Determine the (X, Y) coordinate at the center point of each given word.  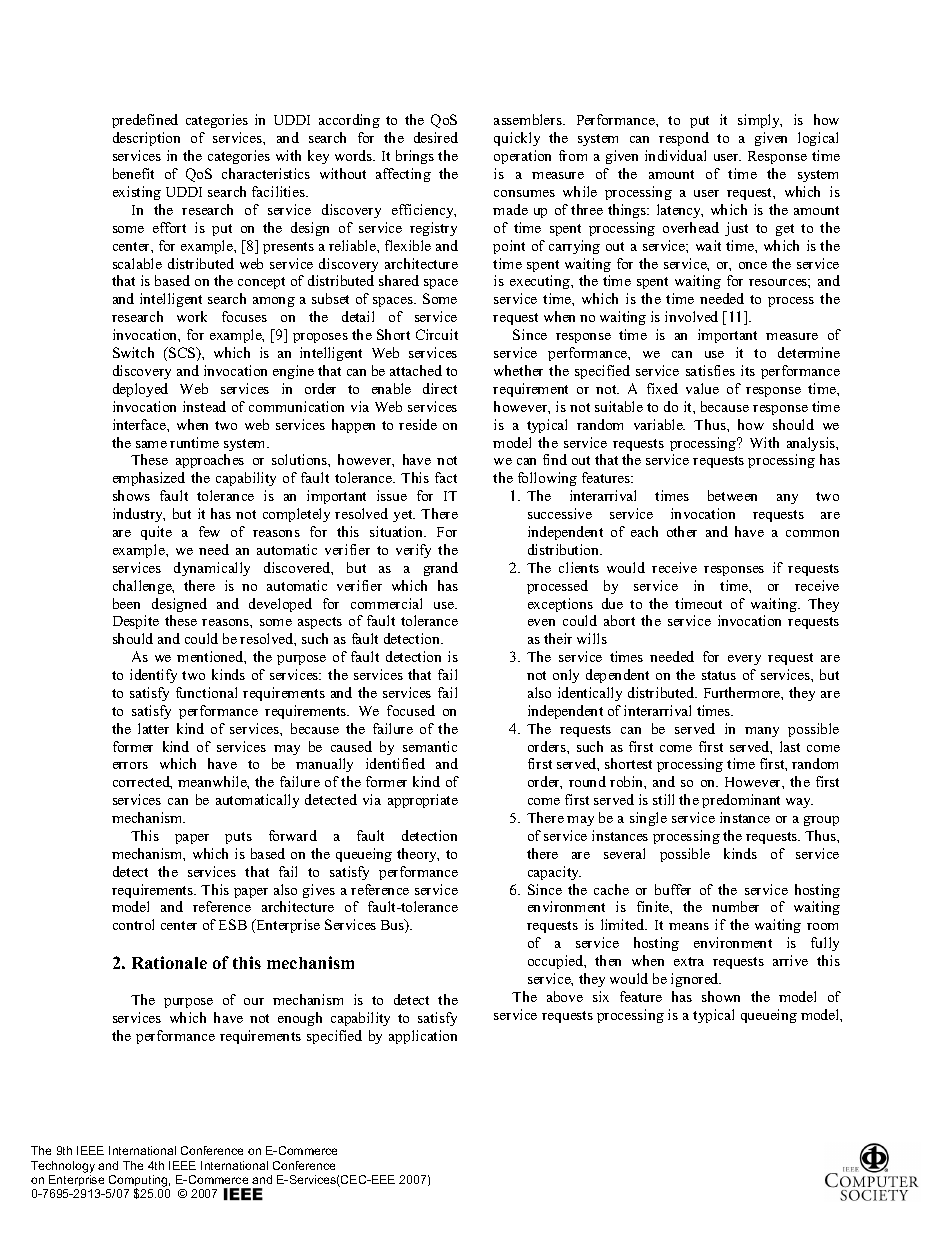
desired (436, 137)
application (423, 1037)
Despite (136, 622)
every (744, 660)
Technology (63, 1167)
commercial (386, 603)
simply (760, 121)
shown (721, 996)
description (146, 139)
